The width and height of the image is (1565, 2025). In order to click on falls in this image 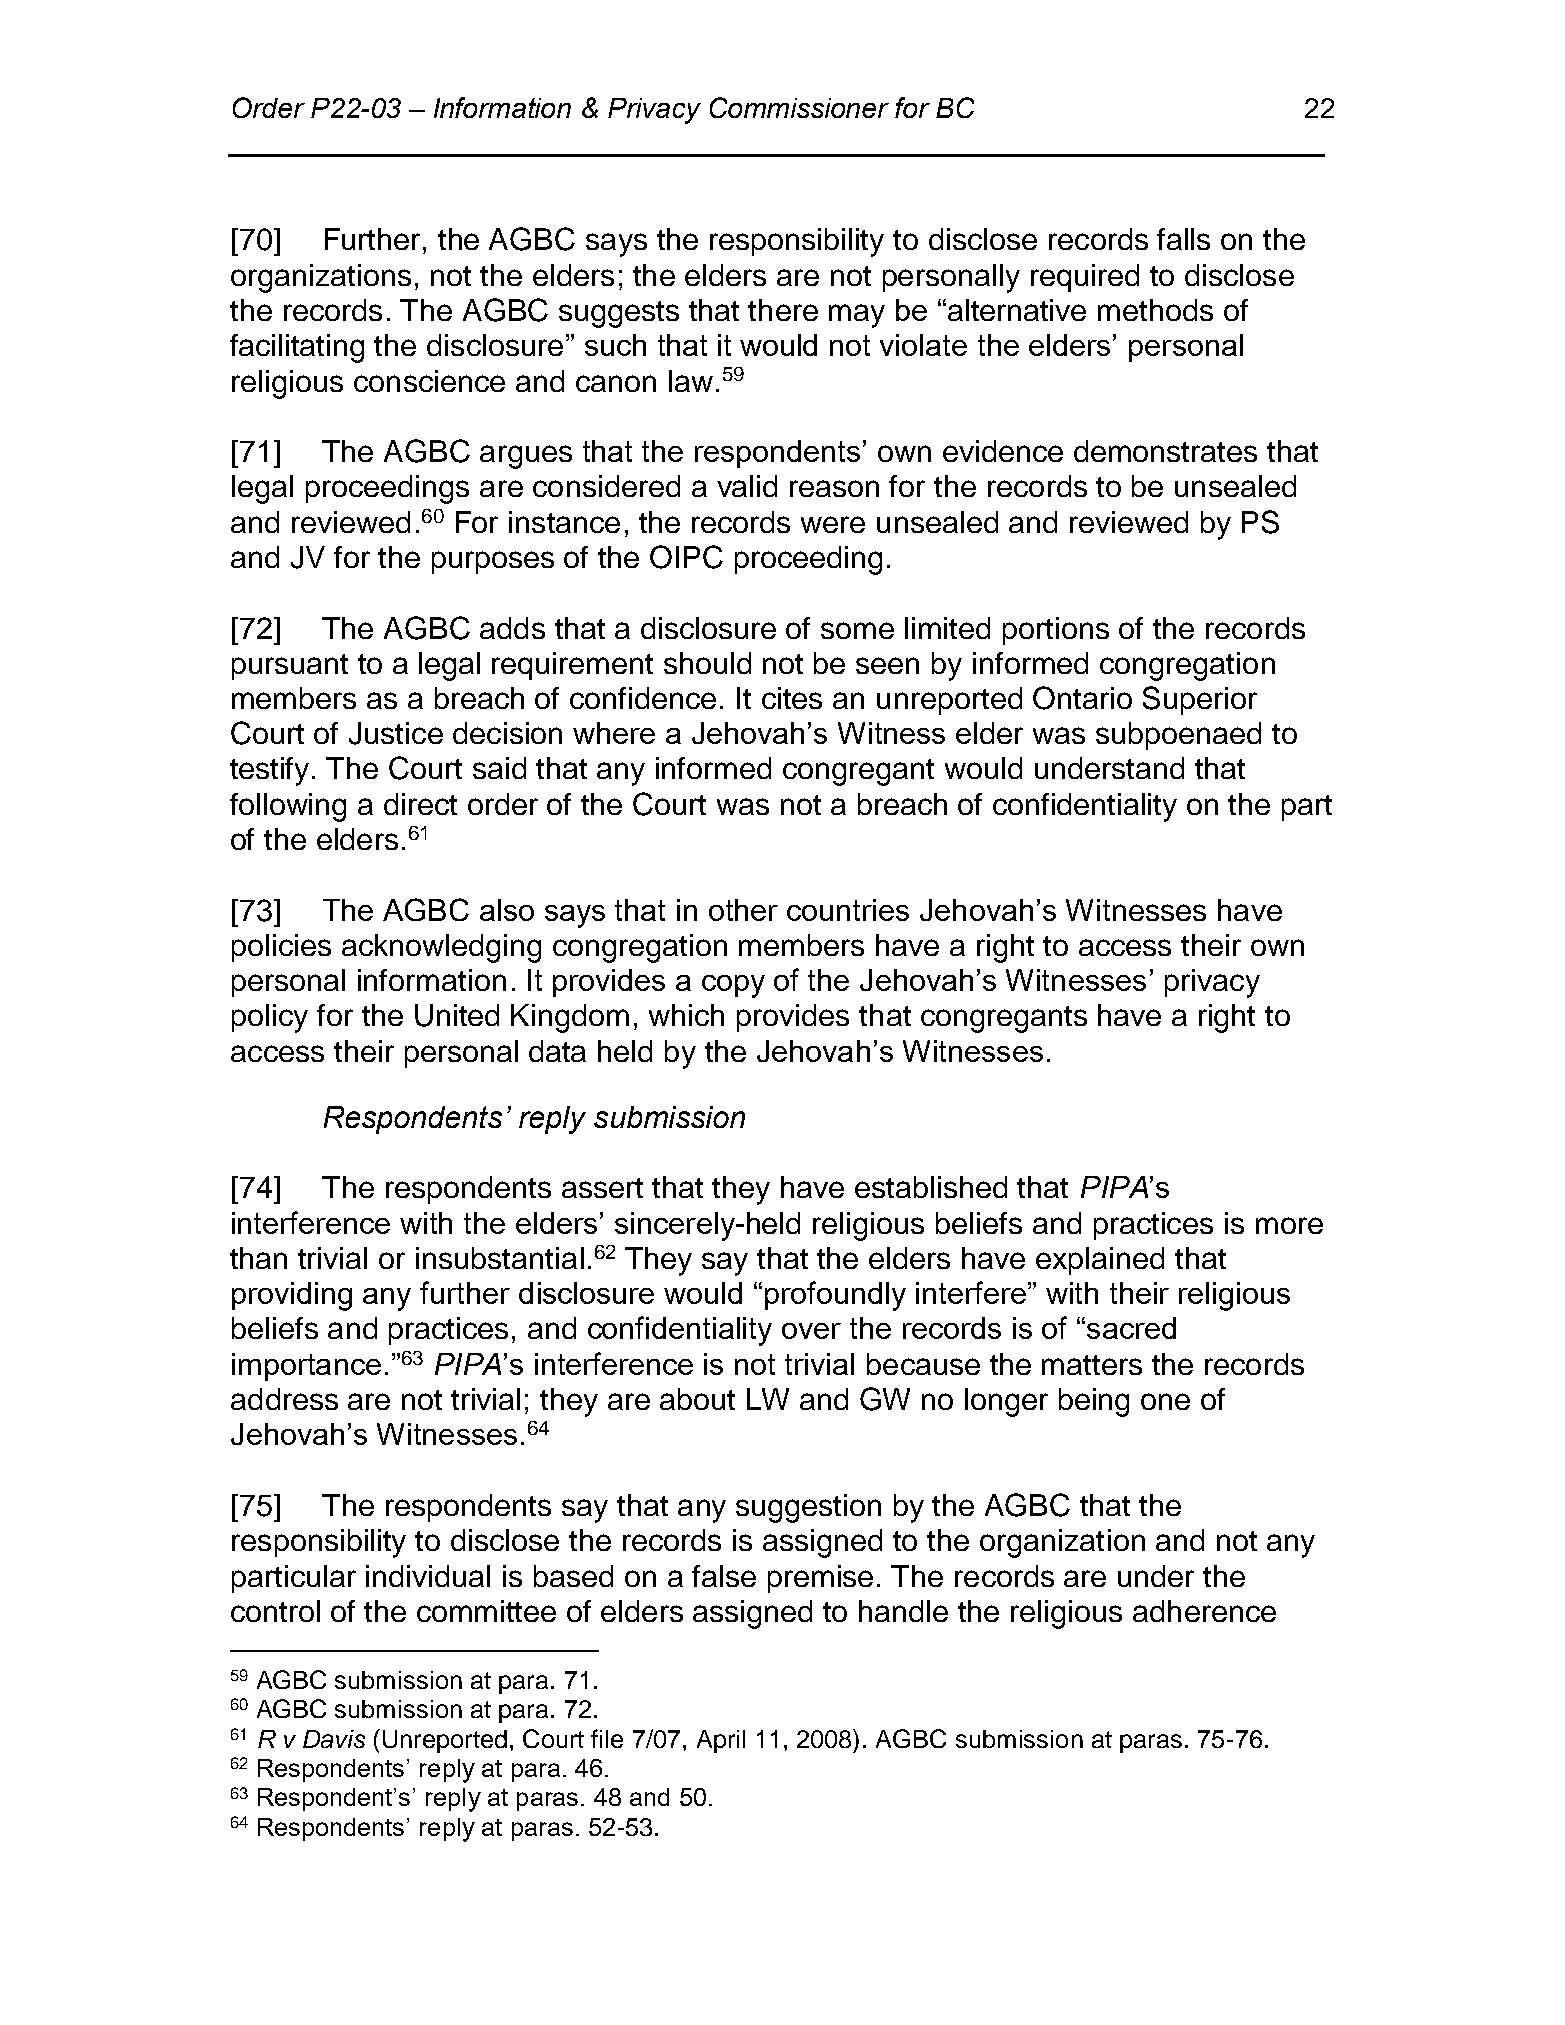, I will do `click(1183, 239)`.
